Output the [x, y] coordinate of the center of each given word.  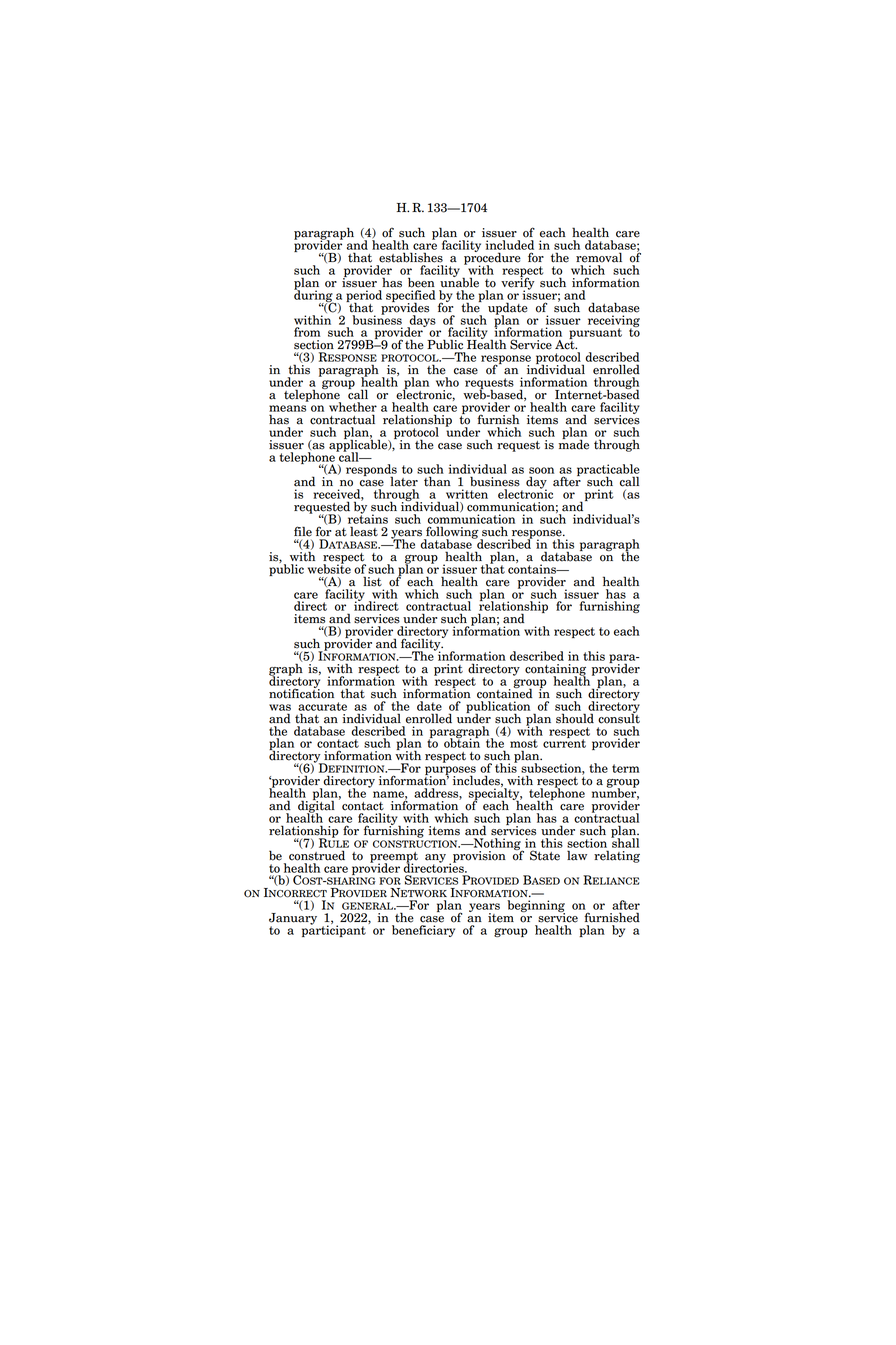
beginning [536, 907]
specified [410, 297]
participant [334, 930]
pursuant [595, 335]
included [510, 245]
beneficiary [423, 931]
